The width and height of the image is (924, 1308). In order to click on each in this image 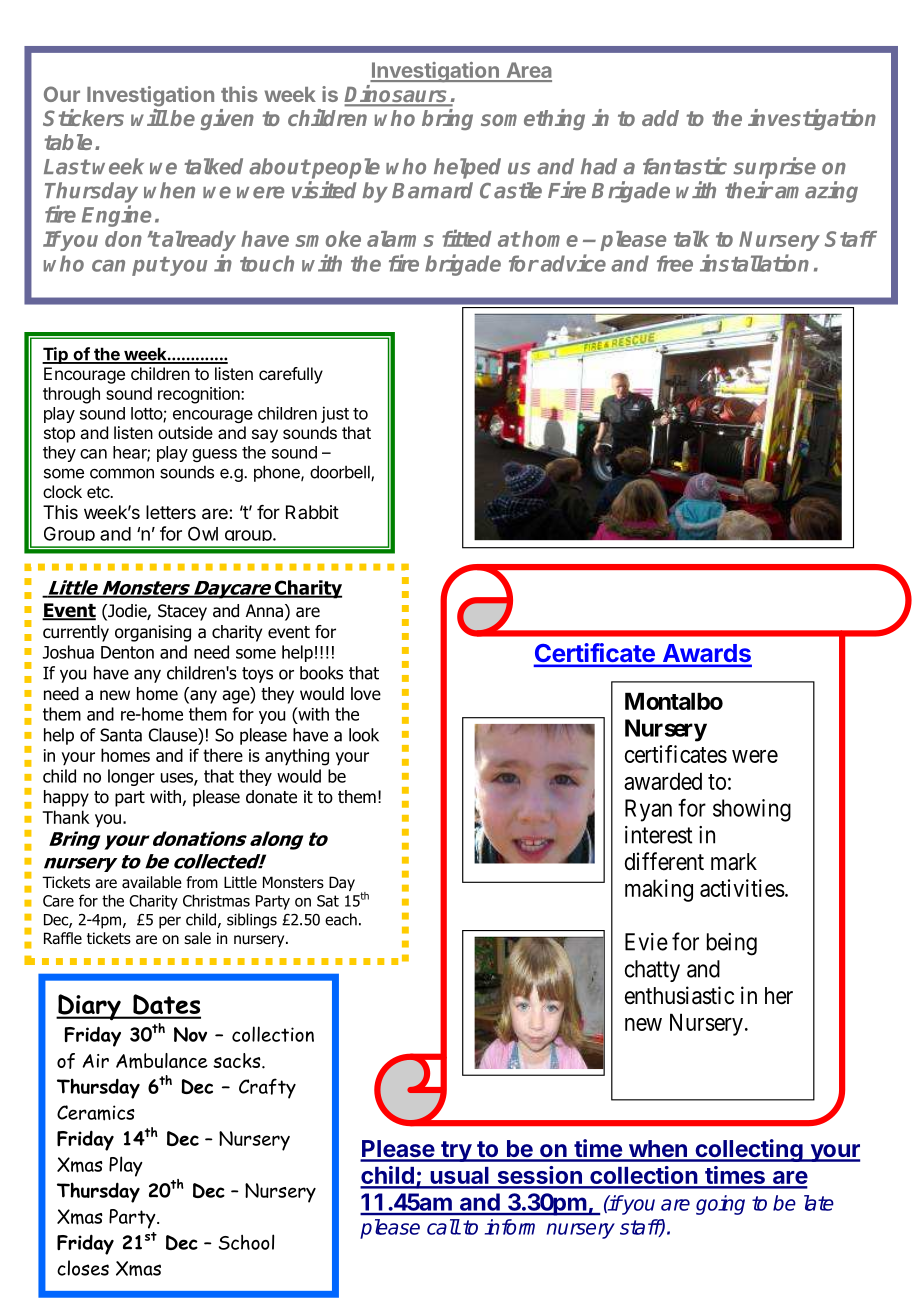, I will do `click(341, 919)`.
